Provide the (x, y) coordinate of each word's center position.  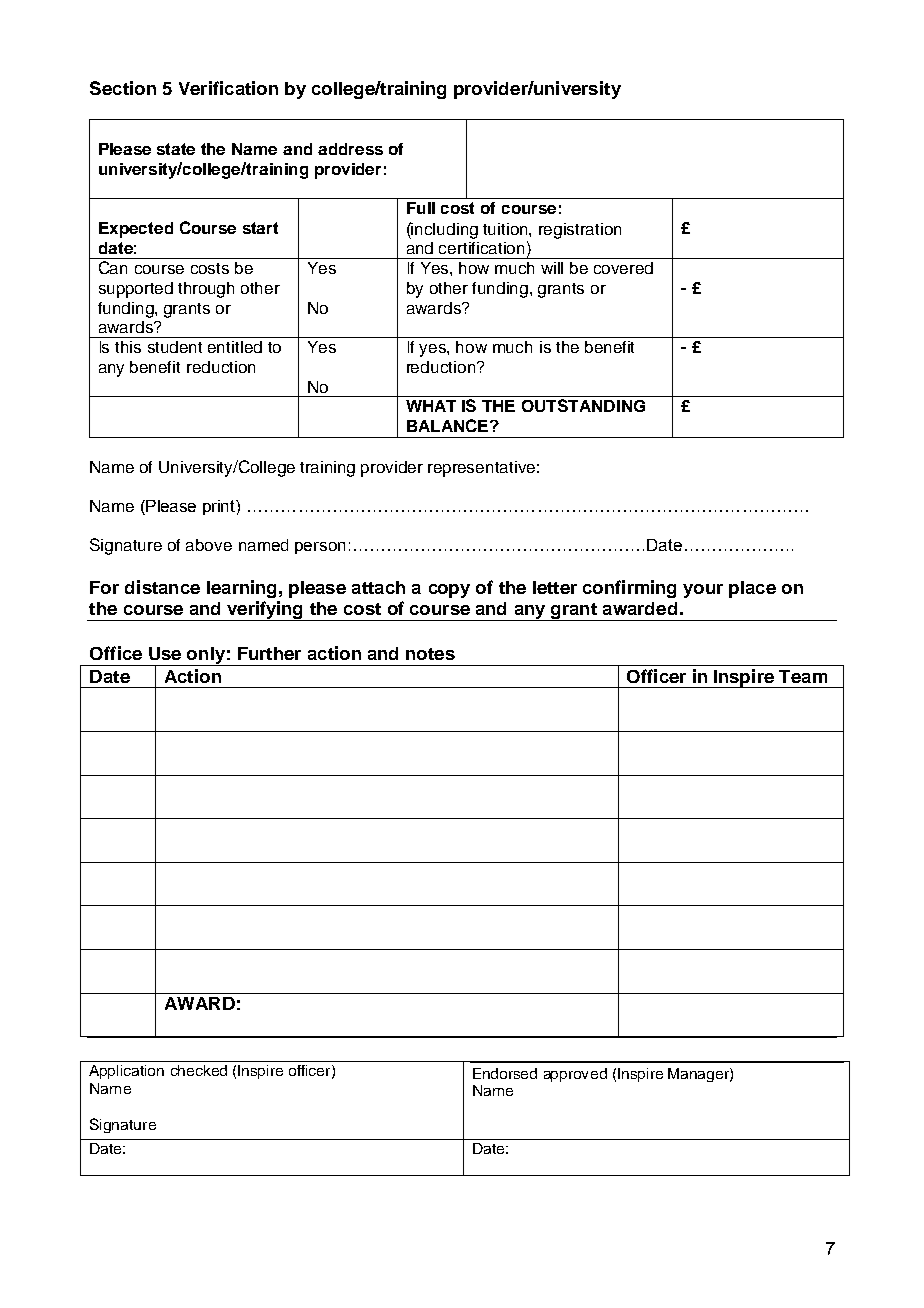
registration (580, 231)
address (350, 149)
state (176, 149)
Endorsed (505, 1073)
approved (575, 1075)
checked (199, 1070)
